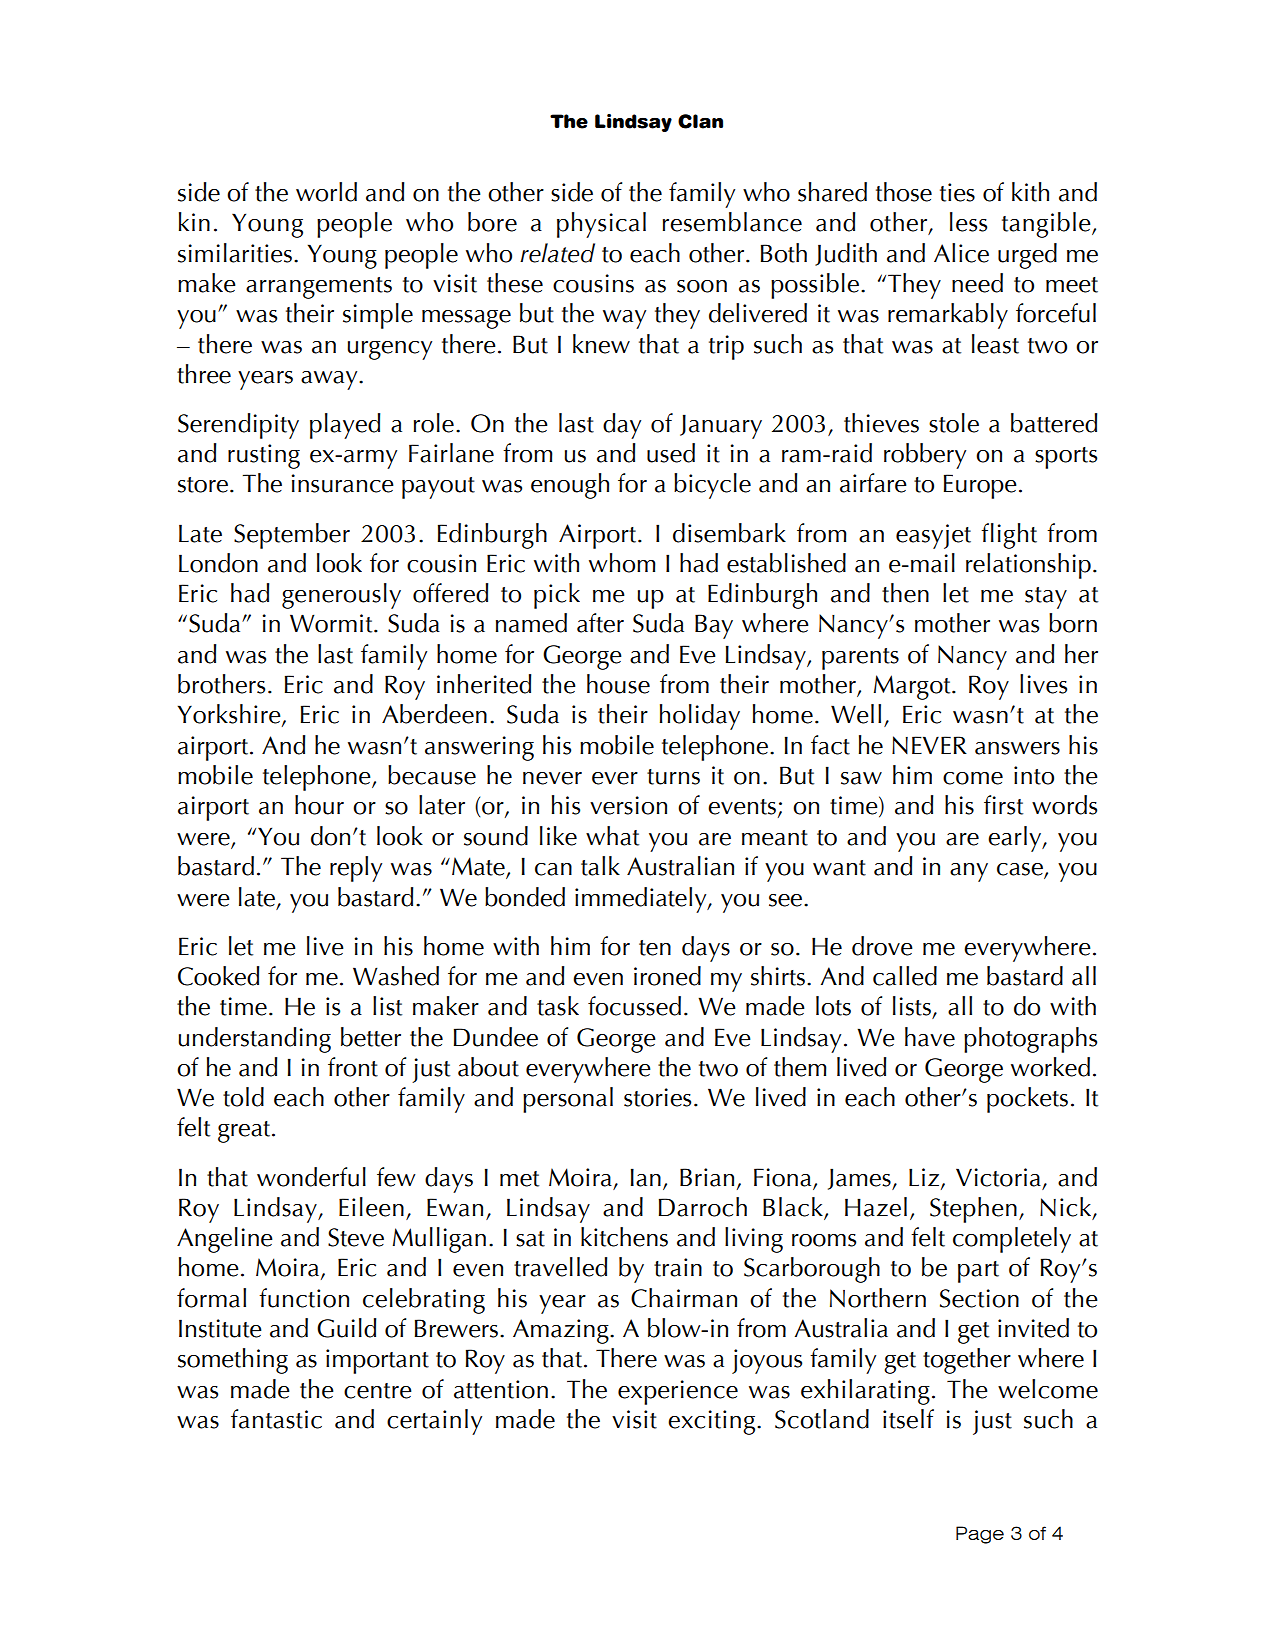 This screenshot has height=1651, width=1276. I want to click on kith, so click(1030, 192).
